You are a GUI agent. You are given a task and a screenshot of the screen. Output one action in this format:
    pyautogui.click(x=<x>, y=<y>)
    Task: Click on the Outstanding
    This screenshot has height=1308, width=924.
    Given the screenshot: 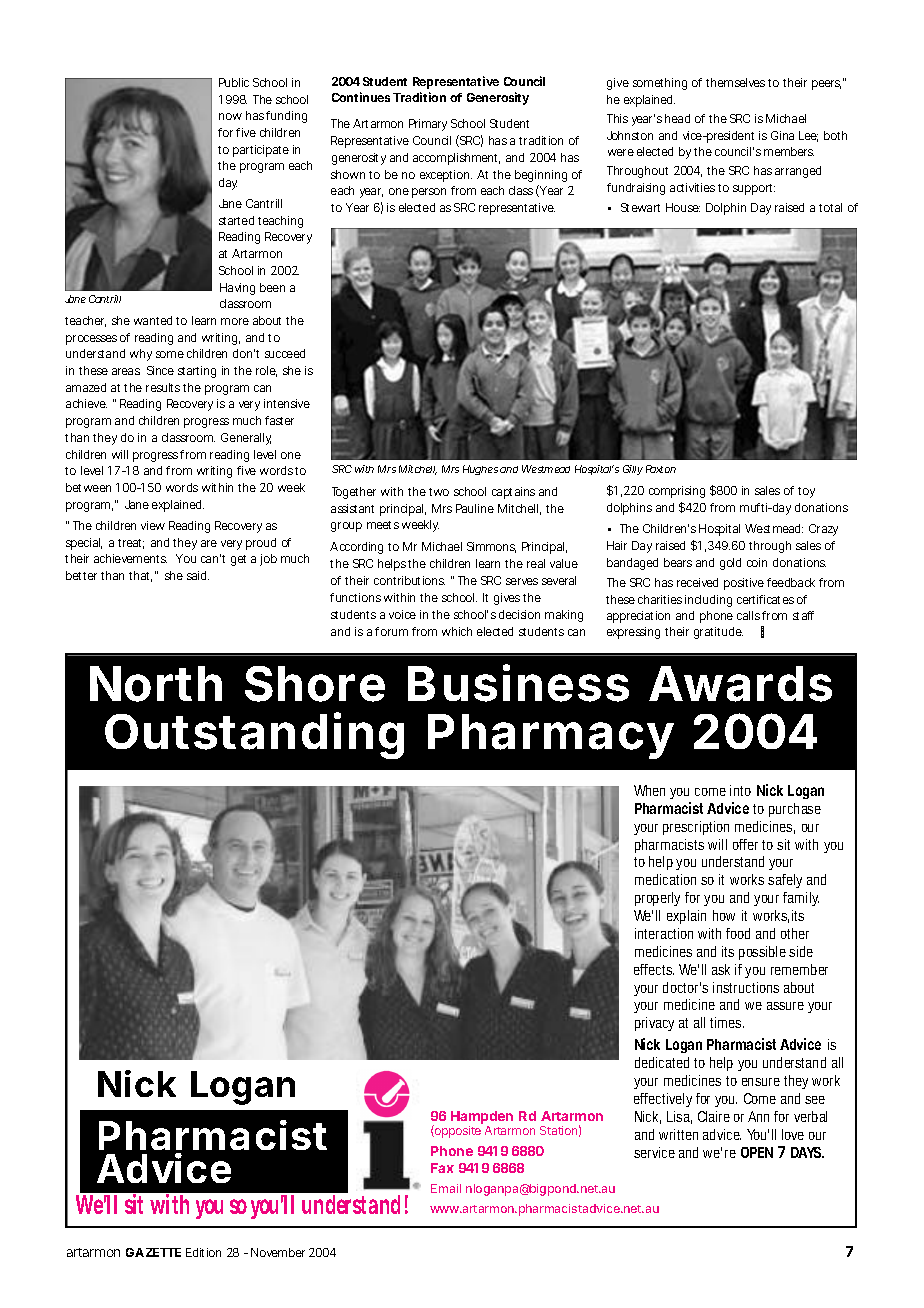 What is the action you would take?
    pyautogui.click(x=254, y=736)
